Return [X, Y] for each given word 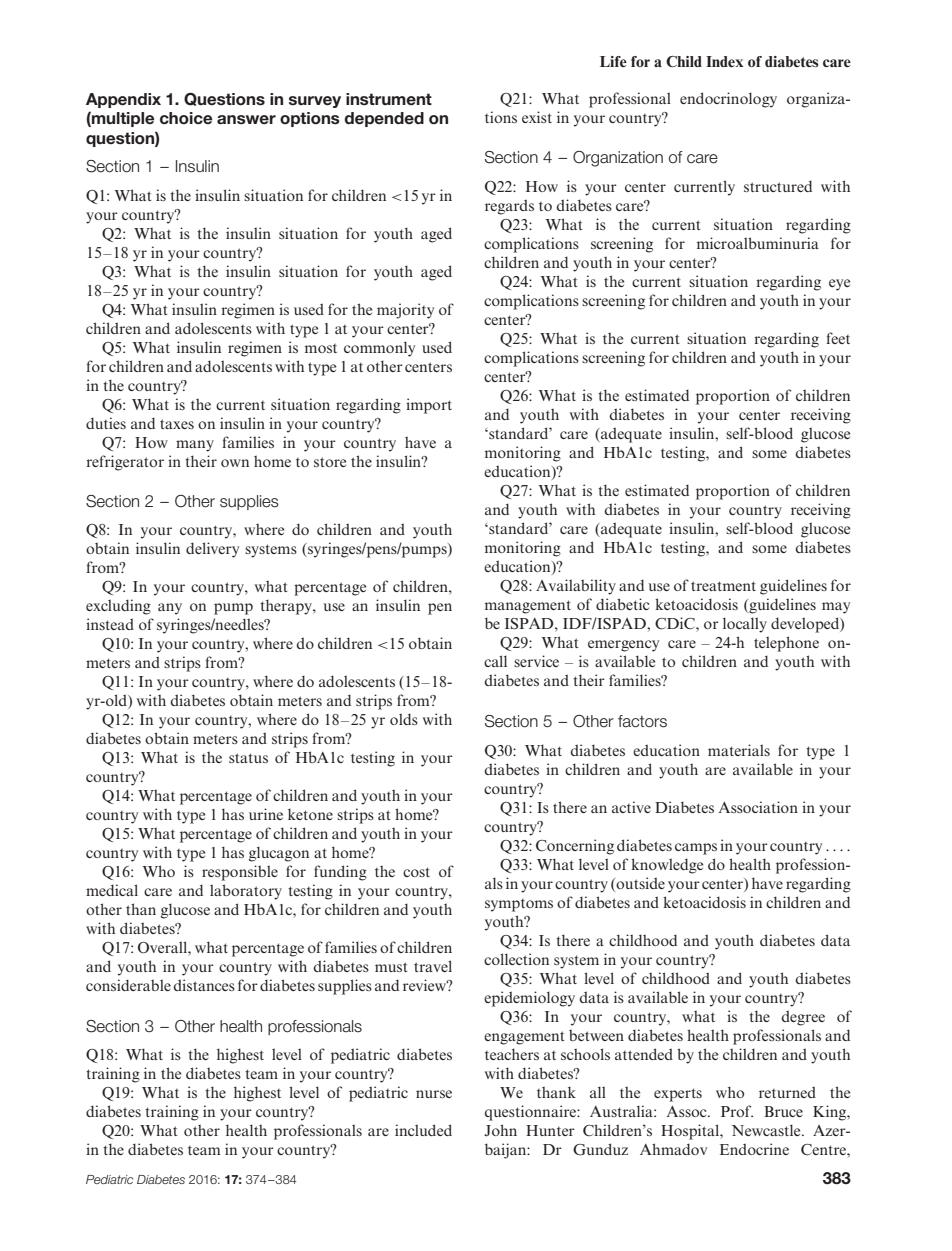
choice [186, 118]
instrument [389, 99]
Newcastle [767, 1130]
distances [204, 985]
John [500, 1130]
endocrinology [728, 100]
